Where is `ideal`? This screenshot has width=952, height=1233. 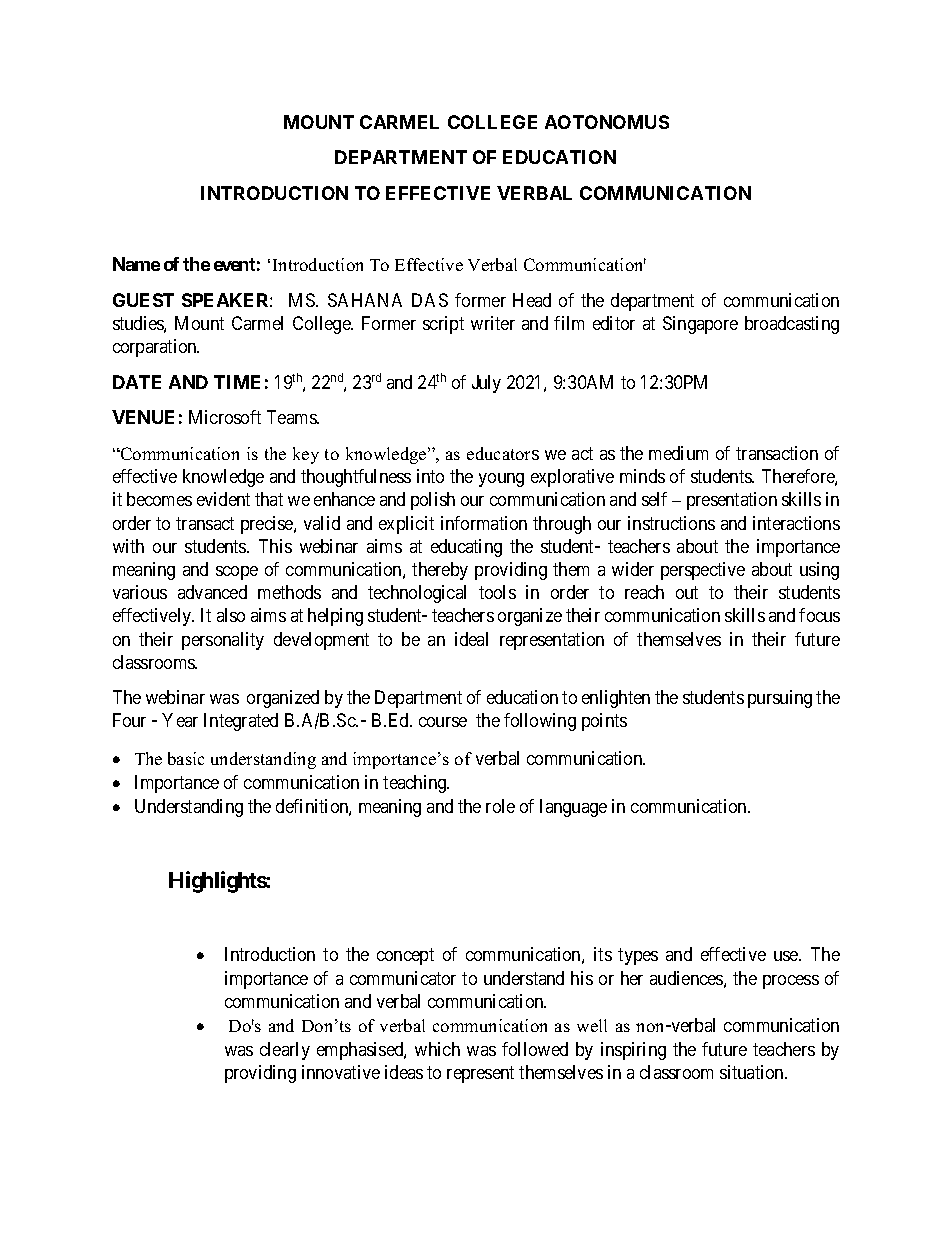 ideal is located at coordinates (471, 639).
